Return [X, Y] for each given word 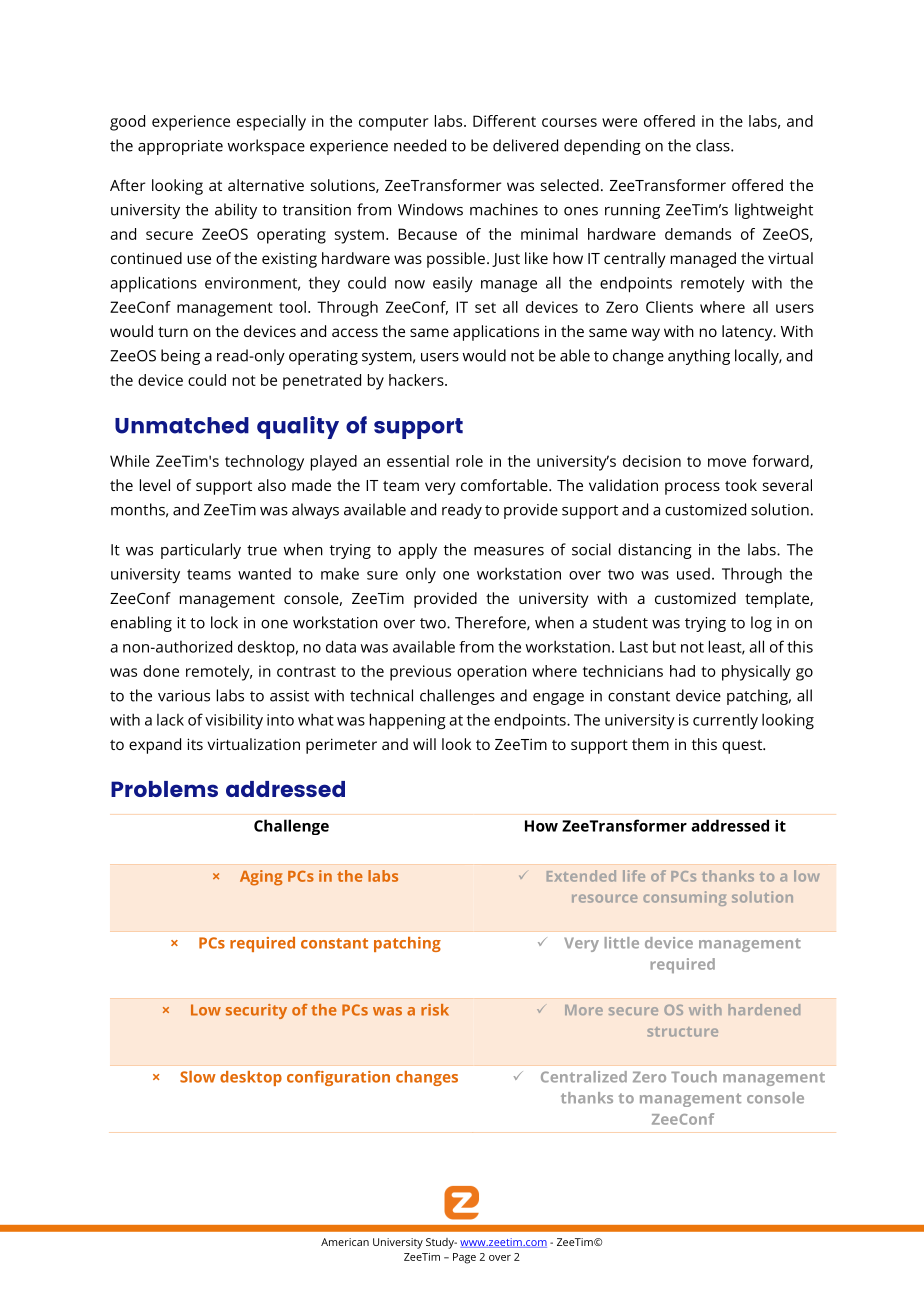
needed [420, 145]
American [345, 1242]
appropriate [180, 147]
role [469, 461]
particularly [201, 551]
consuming [684, 898]
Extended [581, 876]
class [714, 145]
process [692, 488]
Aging [261, 878]
